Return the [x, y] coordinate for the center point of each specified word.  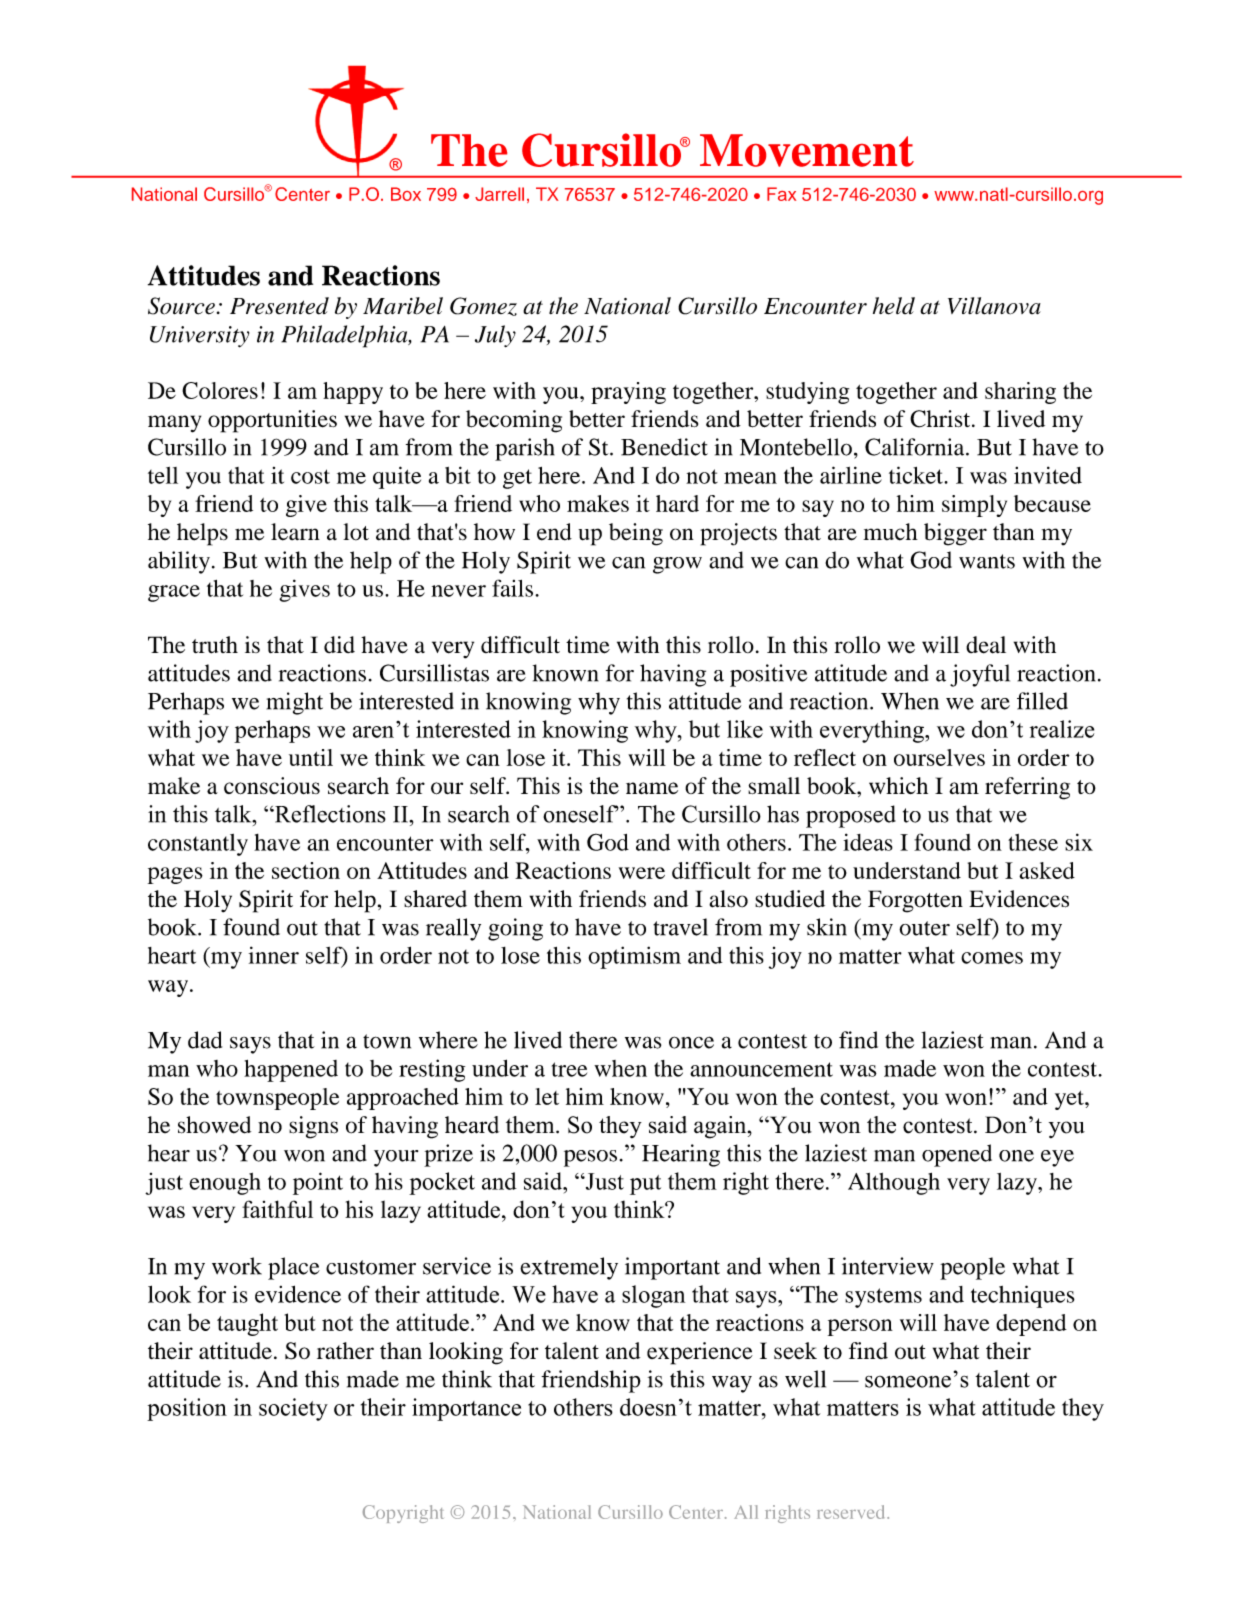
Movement [807, 150]
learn [295, 532]
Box [406, 194]
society [293, 1409]
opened [957, 1155]
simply [974, 506]
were [642, 873]
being [636, 534]
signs [313, 1127]
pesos [590, 1158]
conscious [272, 786]
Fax [781, 194]
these [1033, 842]
